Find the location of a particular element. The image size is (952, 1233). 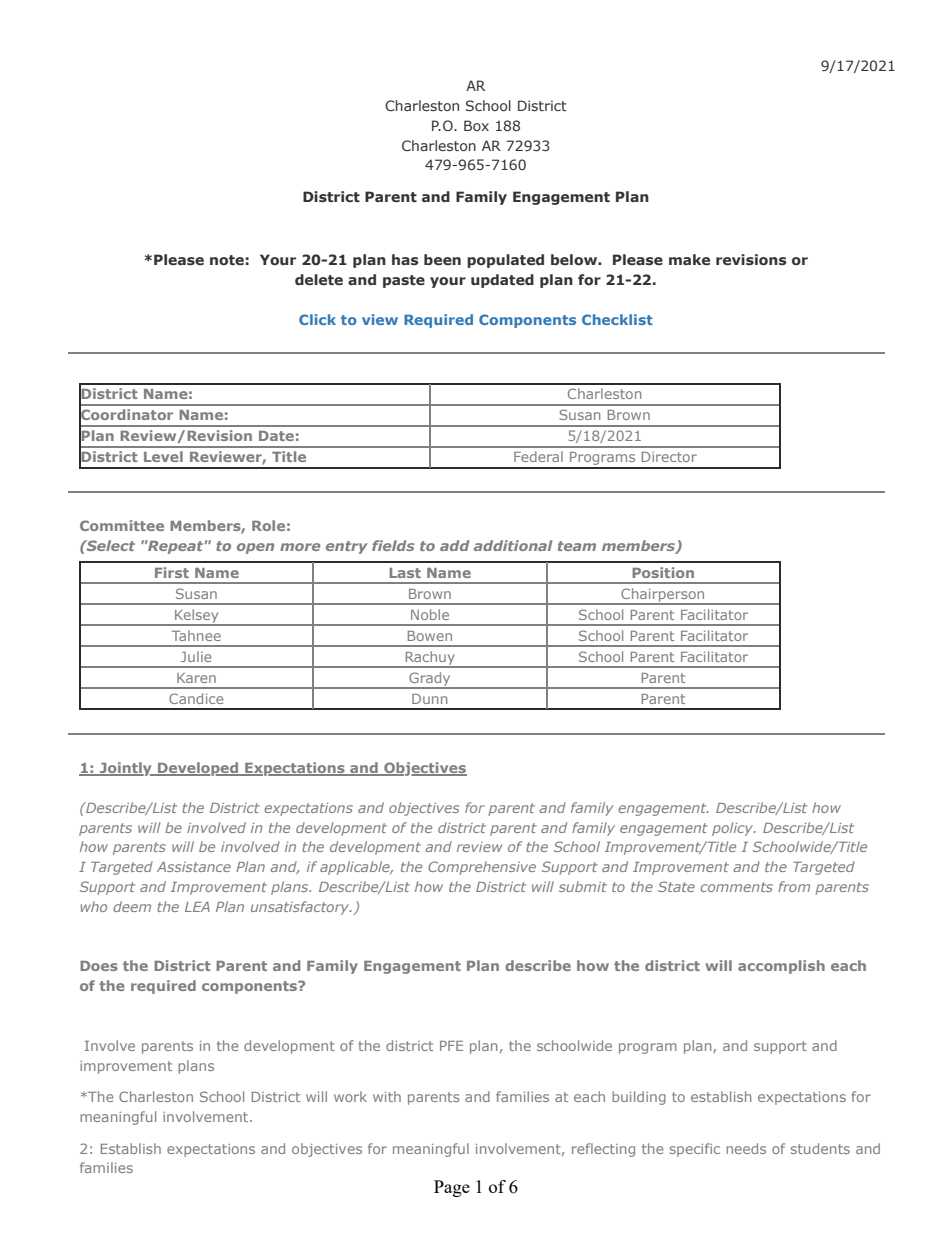

work is located at coordinates (350, 1096).
